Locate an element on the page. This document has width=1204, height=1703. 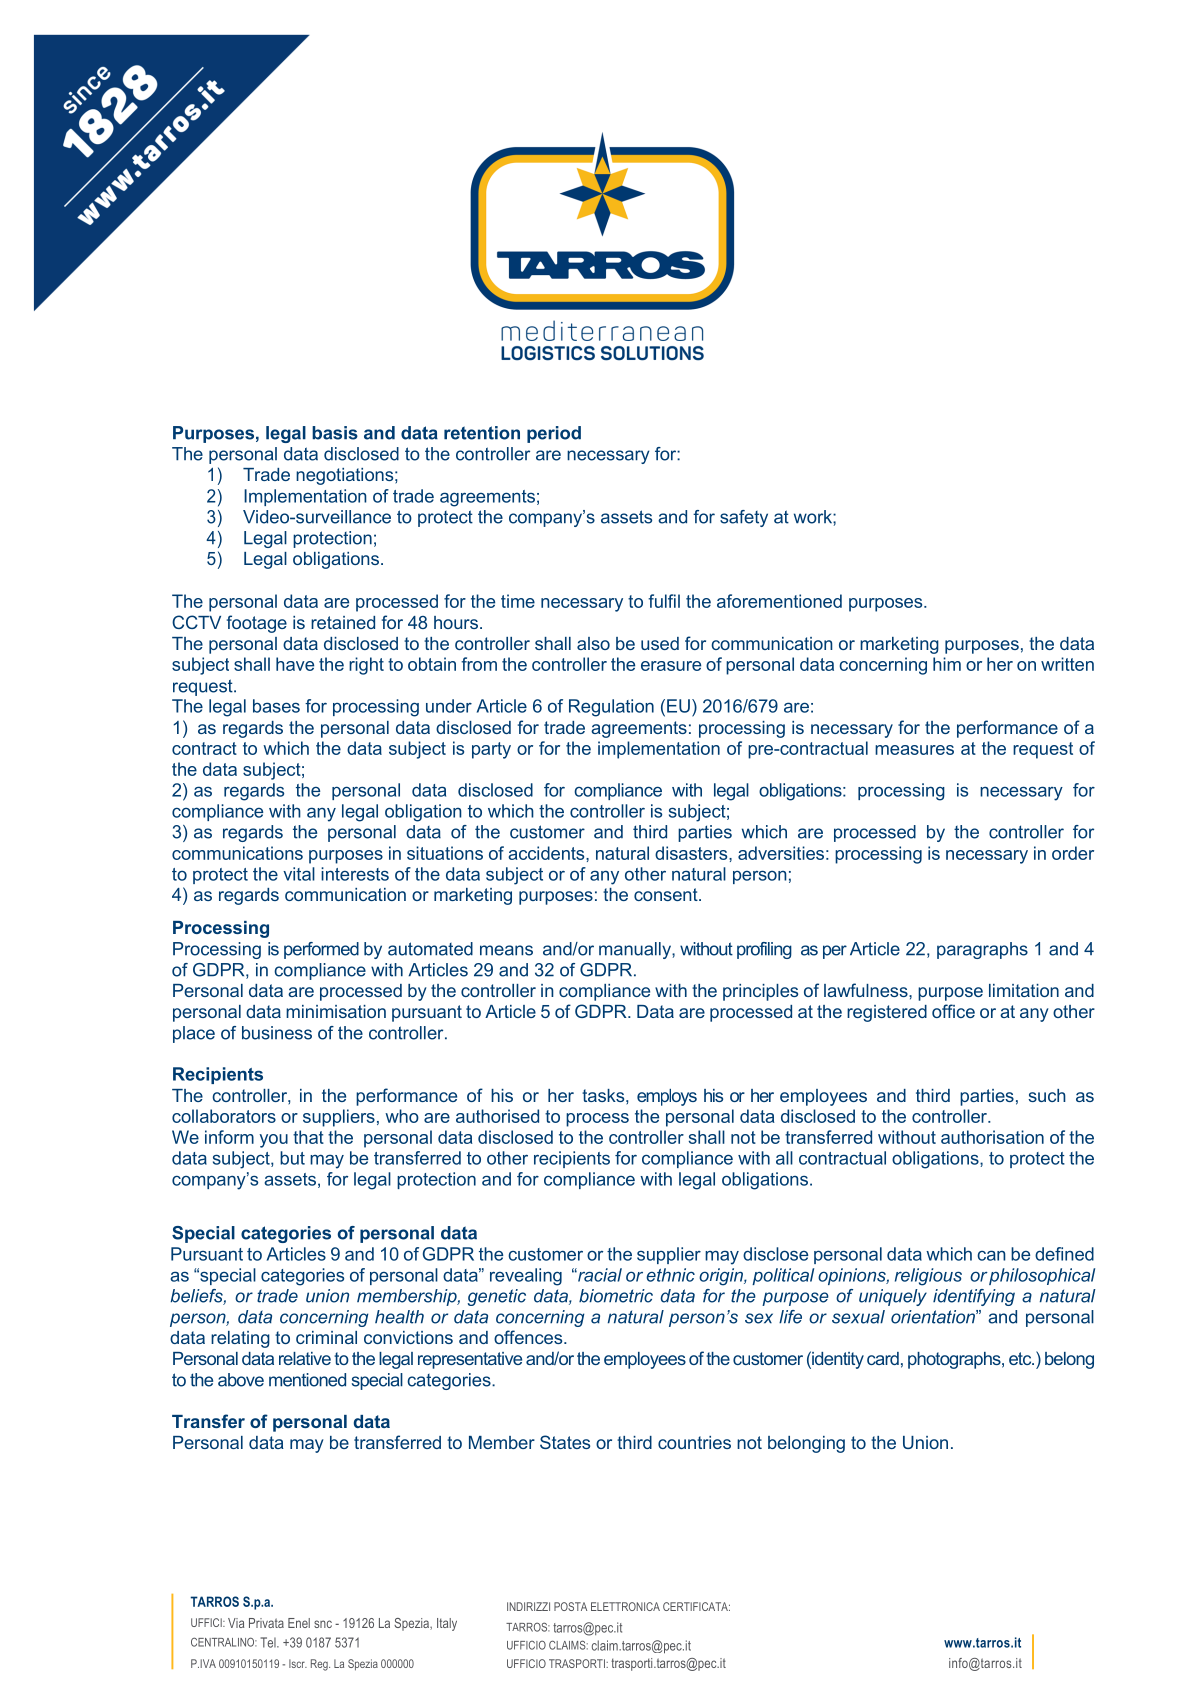
ethnic is located at coordinates (670, 1275).
